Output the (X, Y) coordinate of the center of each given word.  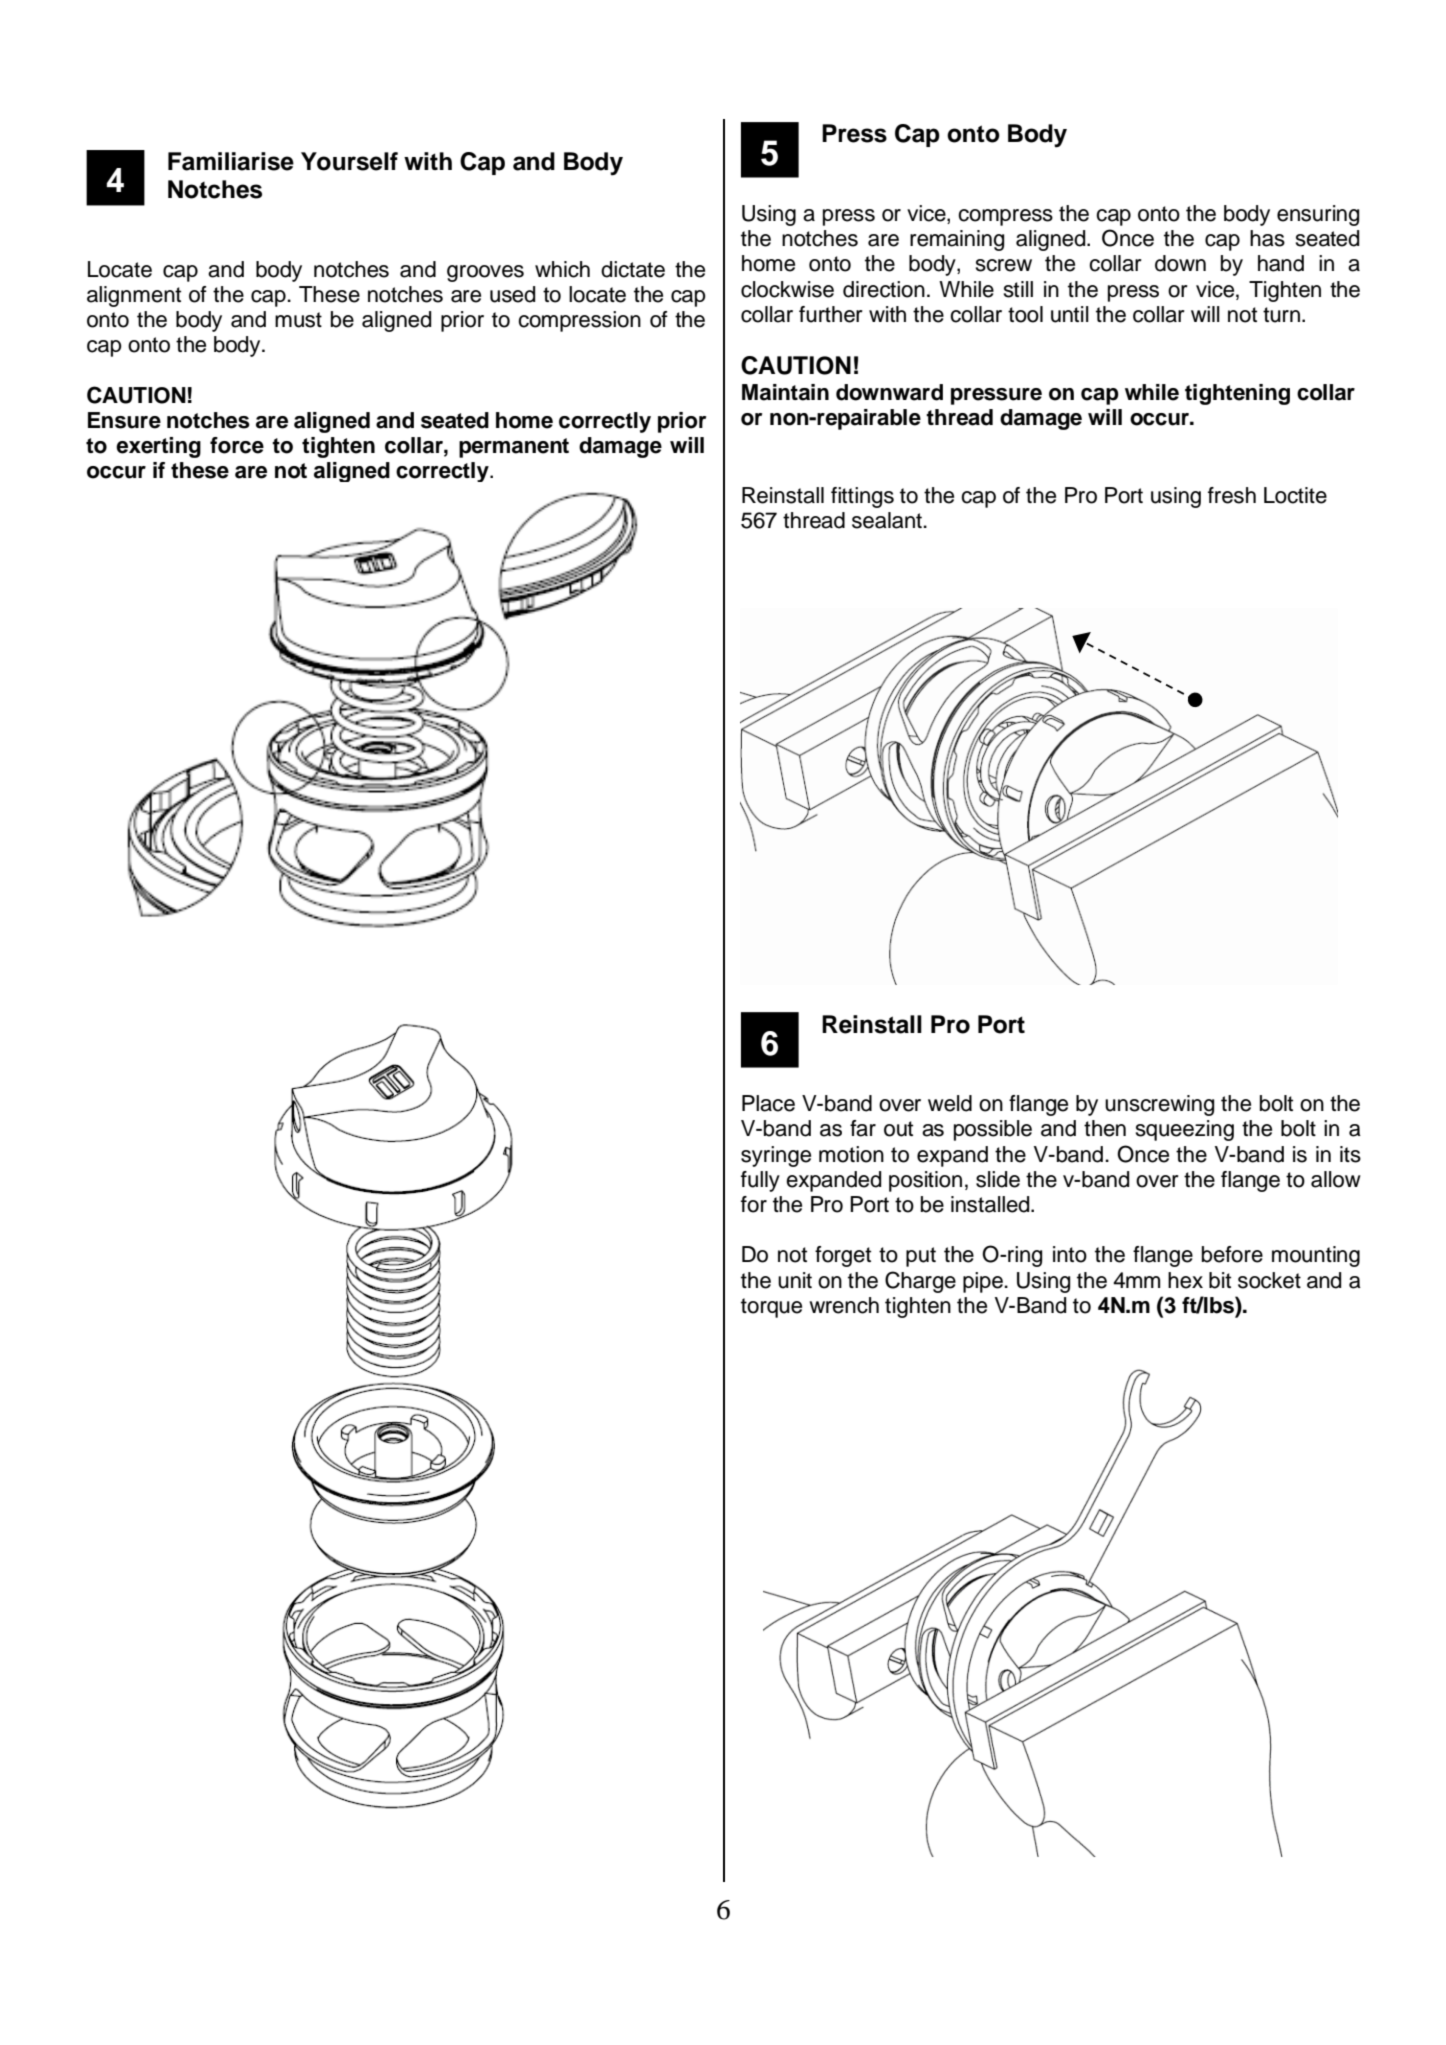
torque (771, 1308)
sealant (888, 520)
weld (950, 1103)
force (237, 445)
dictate (633, 269)
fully (760, 1181)
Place (768, 1103)
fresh (1232, 495)
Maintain (785, 392)
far (863, 1128)
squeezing (1184, 1130)
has (1267, 238)
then (1105, 1128)
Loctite (1295, 495)
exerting (158, 447)
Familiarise (231, 161)
